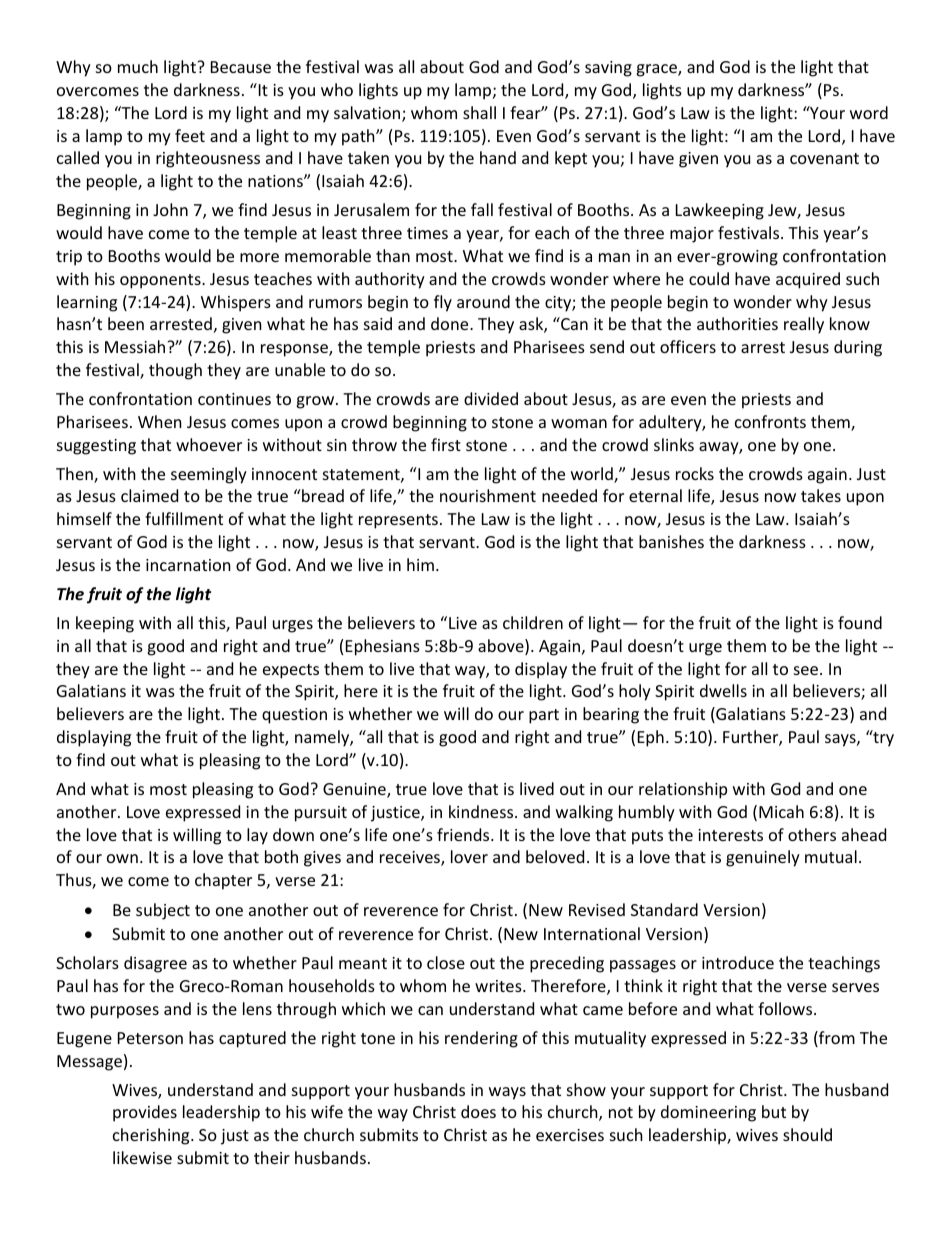 The height and width of the image is (1233, 952). I want to click on much, so click(138, 66).
